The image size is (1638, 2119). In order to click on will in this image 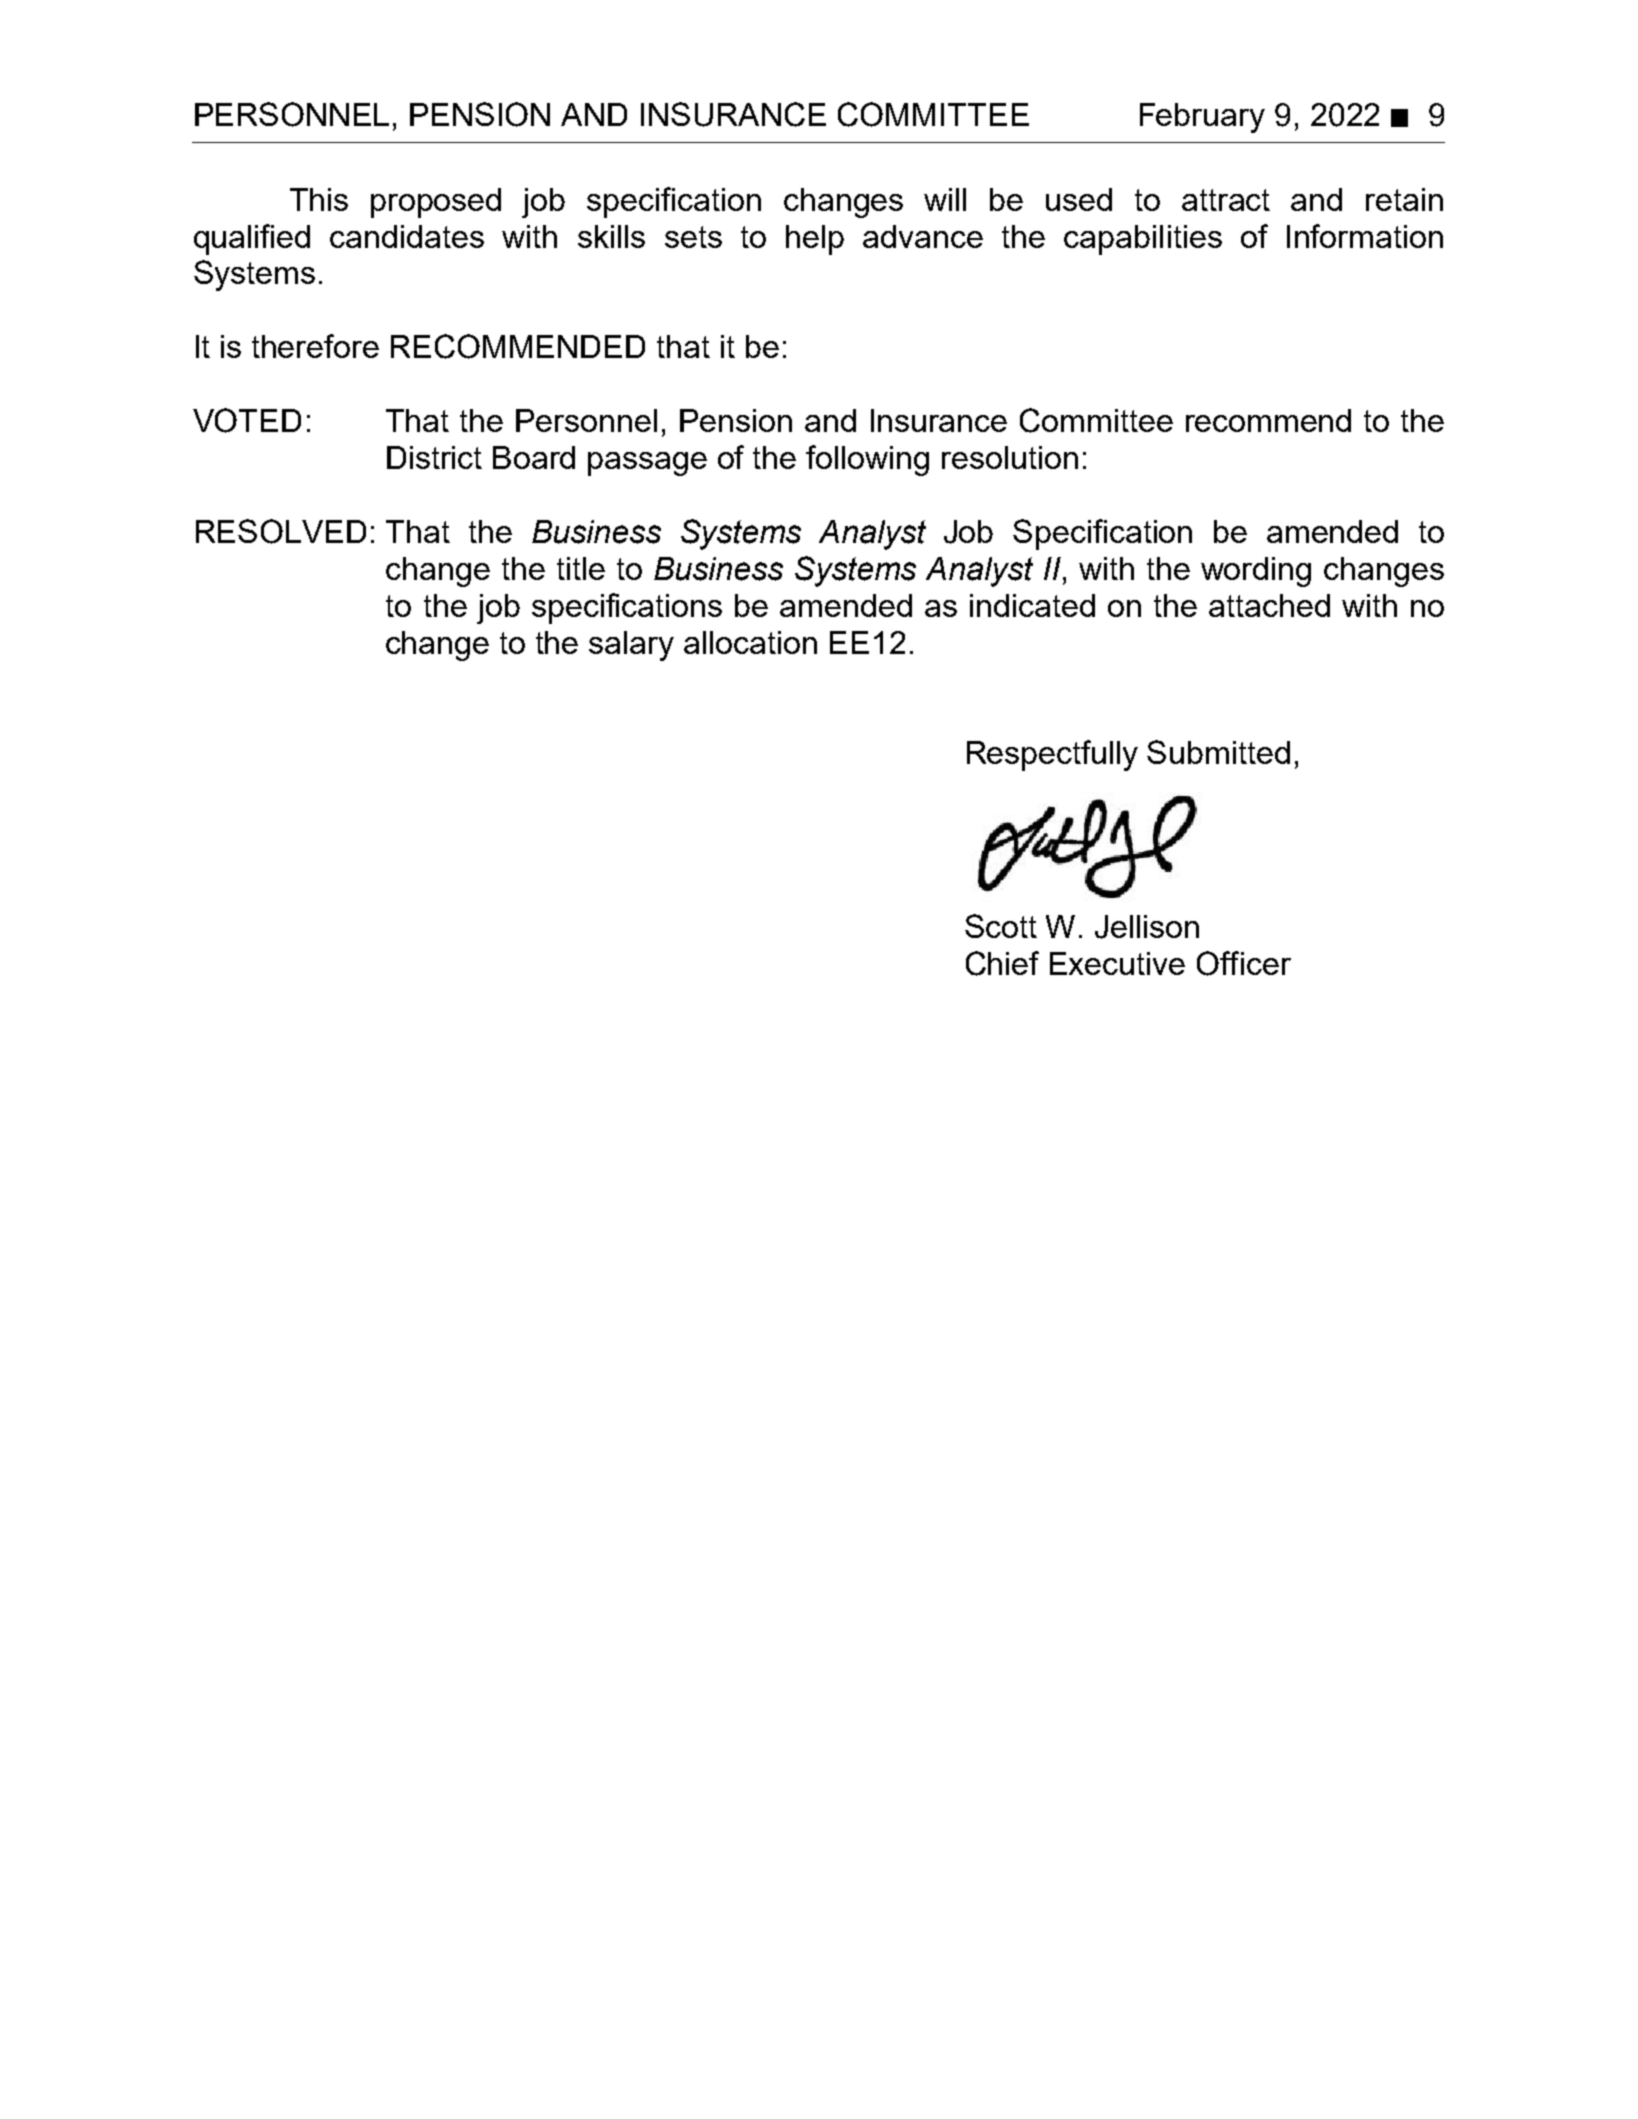, I will do `click(945, 199)`.
